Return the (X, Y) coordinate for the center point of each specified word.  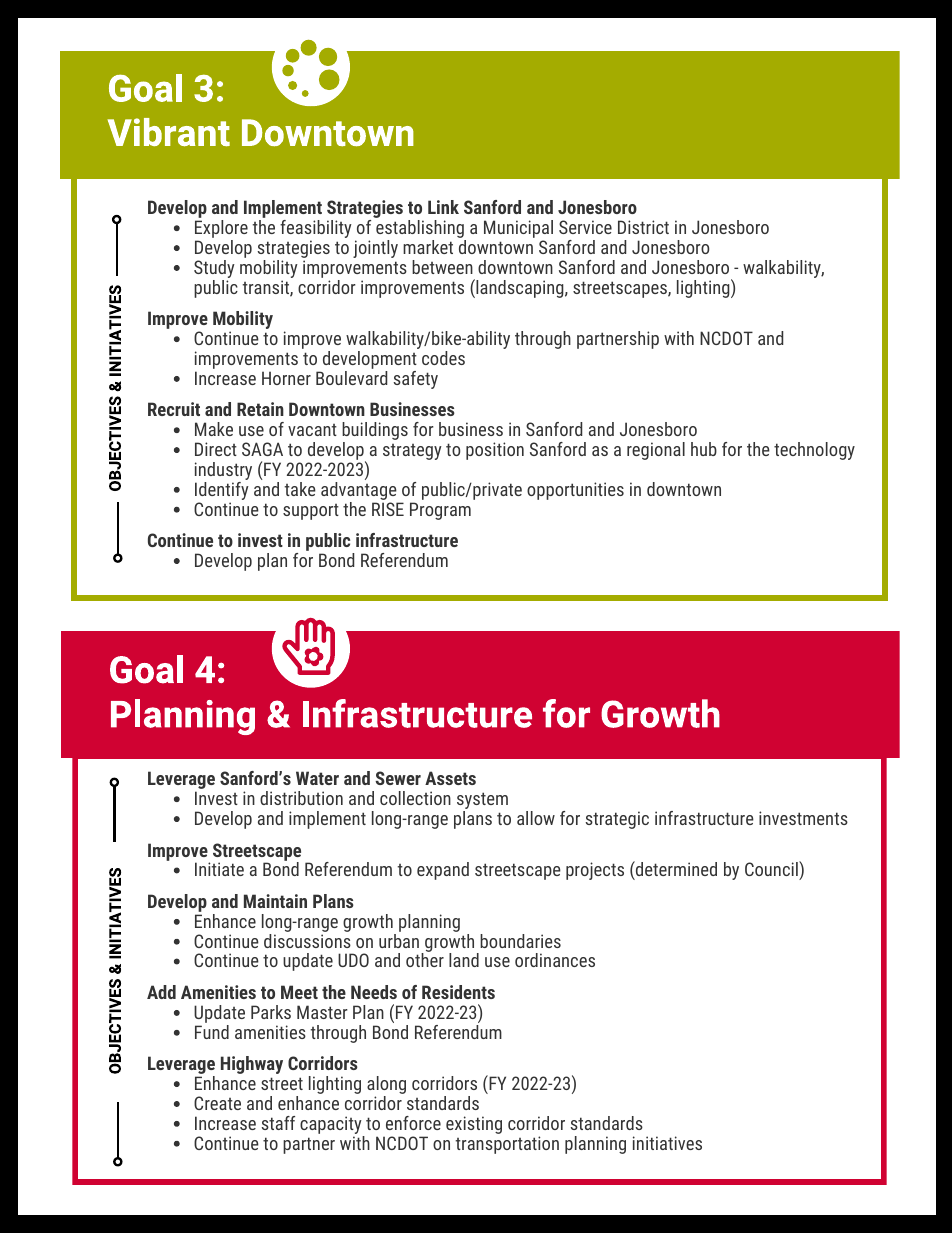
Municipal (518, 230)
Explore (221, 230)
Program (440, 511)
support (311, 512)
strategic (617, 820)
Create (217, 1103)
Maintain (275, 901)
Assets (450, 778)
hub (704, 449)
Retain (260, 409)
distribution (301, 798)
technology (814, 451)
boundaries (520, 941)
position (495, 451)
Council (772, 870)
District (643, 227)
